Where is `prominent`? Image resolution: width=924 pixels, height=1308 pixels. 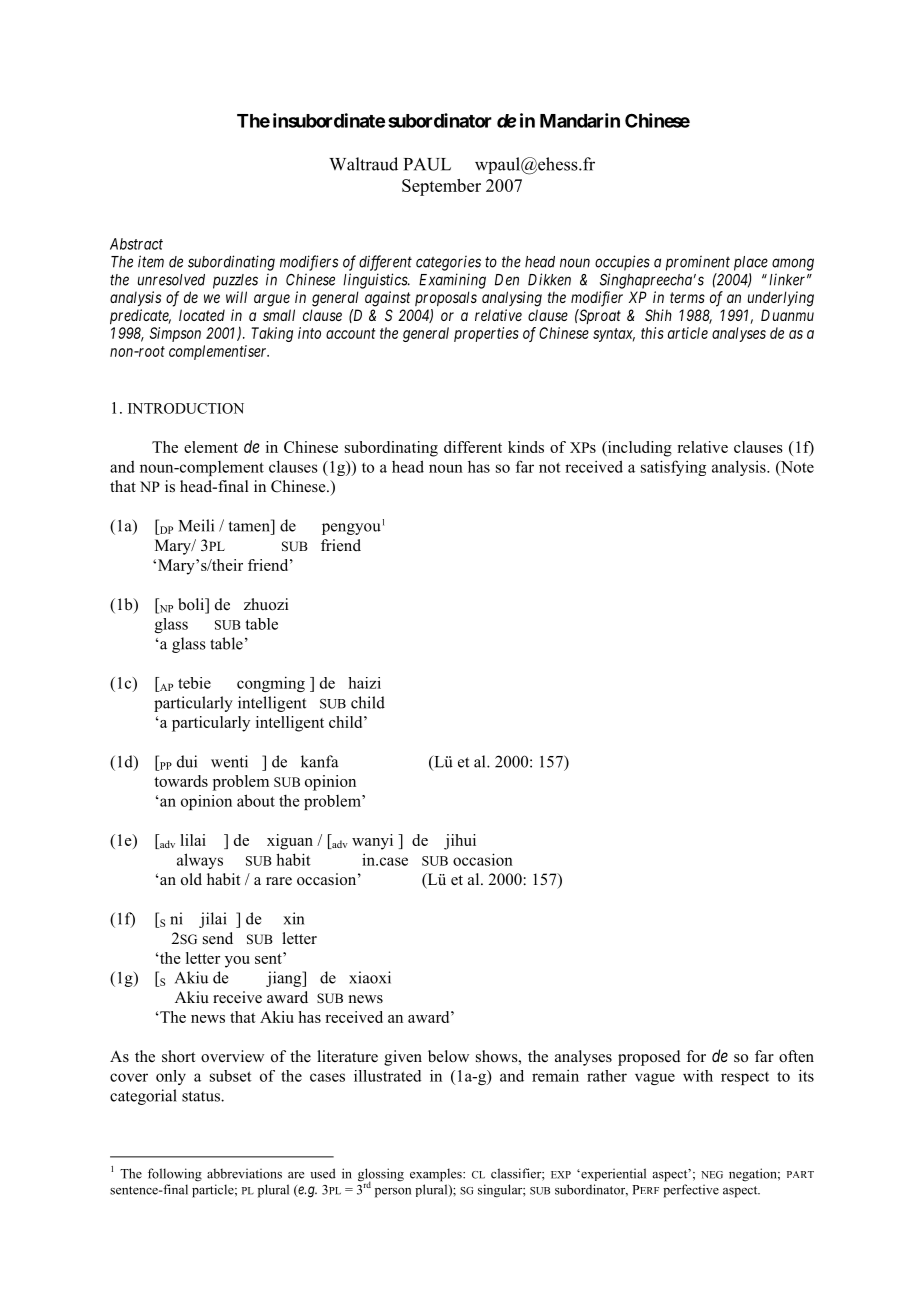 prominent is located at coordinates (698, 263).
